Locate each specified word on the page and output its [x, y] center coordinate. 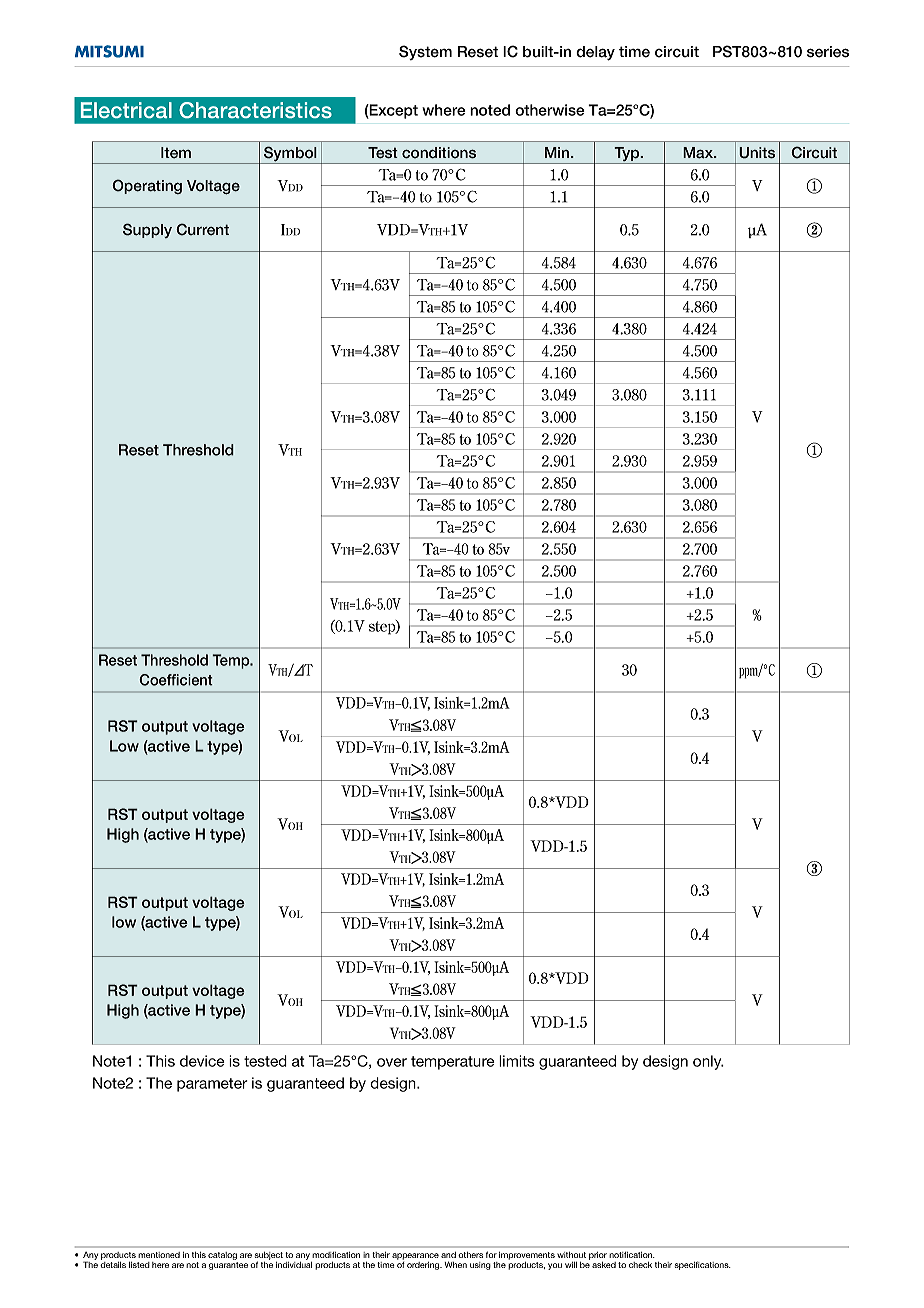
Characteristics [255, 110]
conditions [439, 153]
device [202, 1061]
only [708, 1062]
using [480, 1266]
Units [757, 153]
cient [196, 680]
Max [699, 153]
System [425, 52]
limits [517, 1061]
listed [139, 1265]
